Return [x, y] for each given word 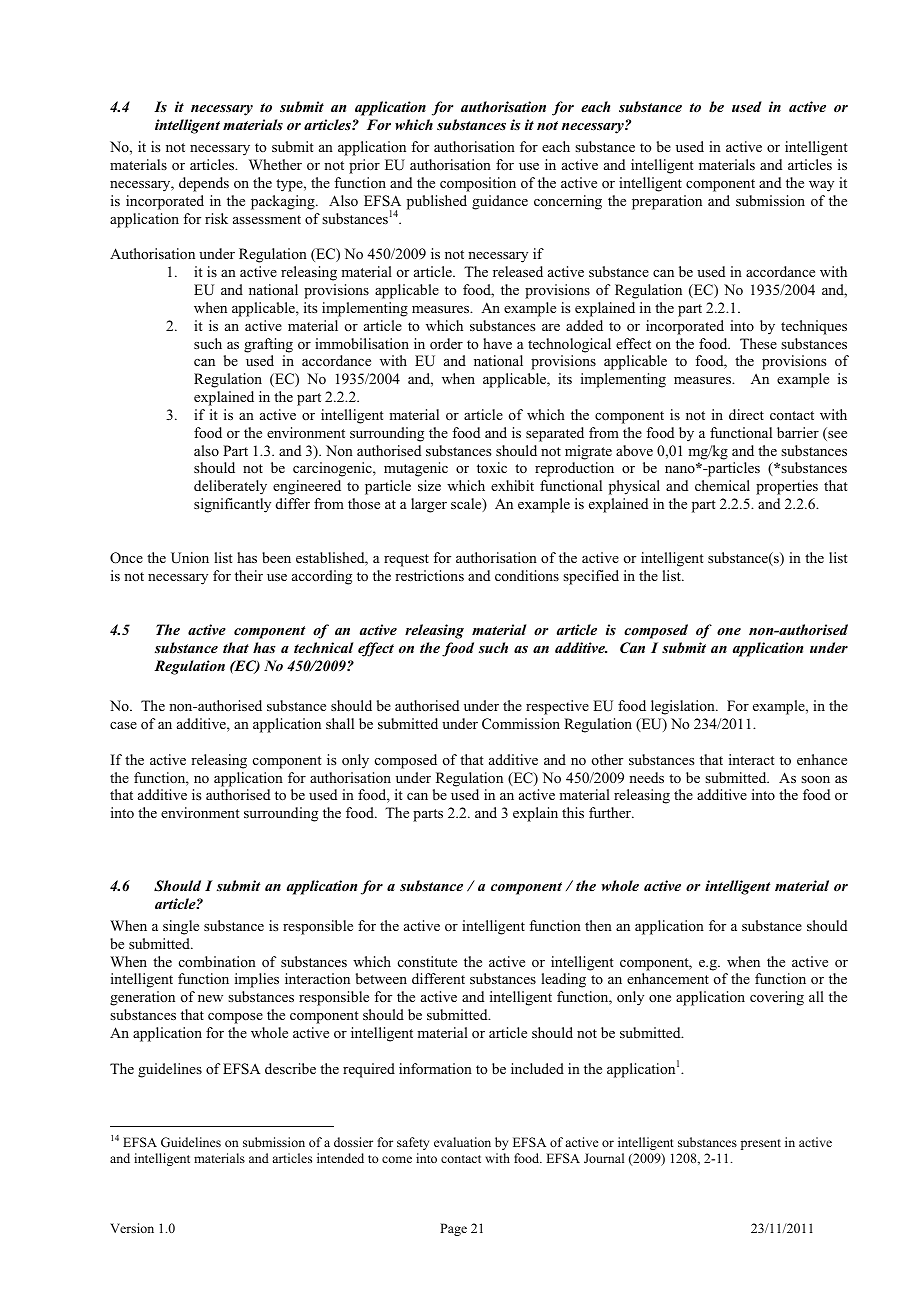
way [821, 186]
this [573, 812]
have [497, 343]
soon [815, 780]
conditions [527, 575]
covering [777, 998]
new [210, 998]
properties [787, 487]
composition [478, 184]
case [123, 725]
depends [204, 184]
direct [746, 414]
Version [132, 1228]
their [249, 575]
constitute [427, 961]
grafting [268, 345]
